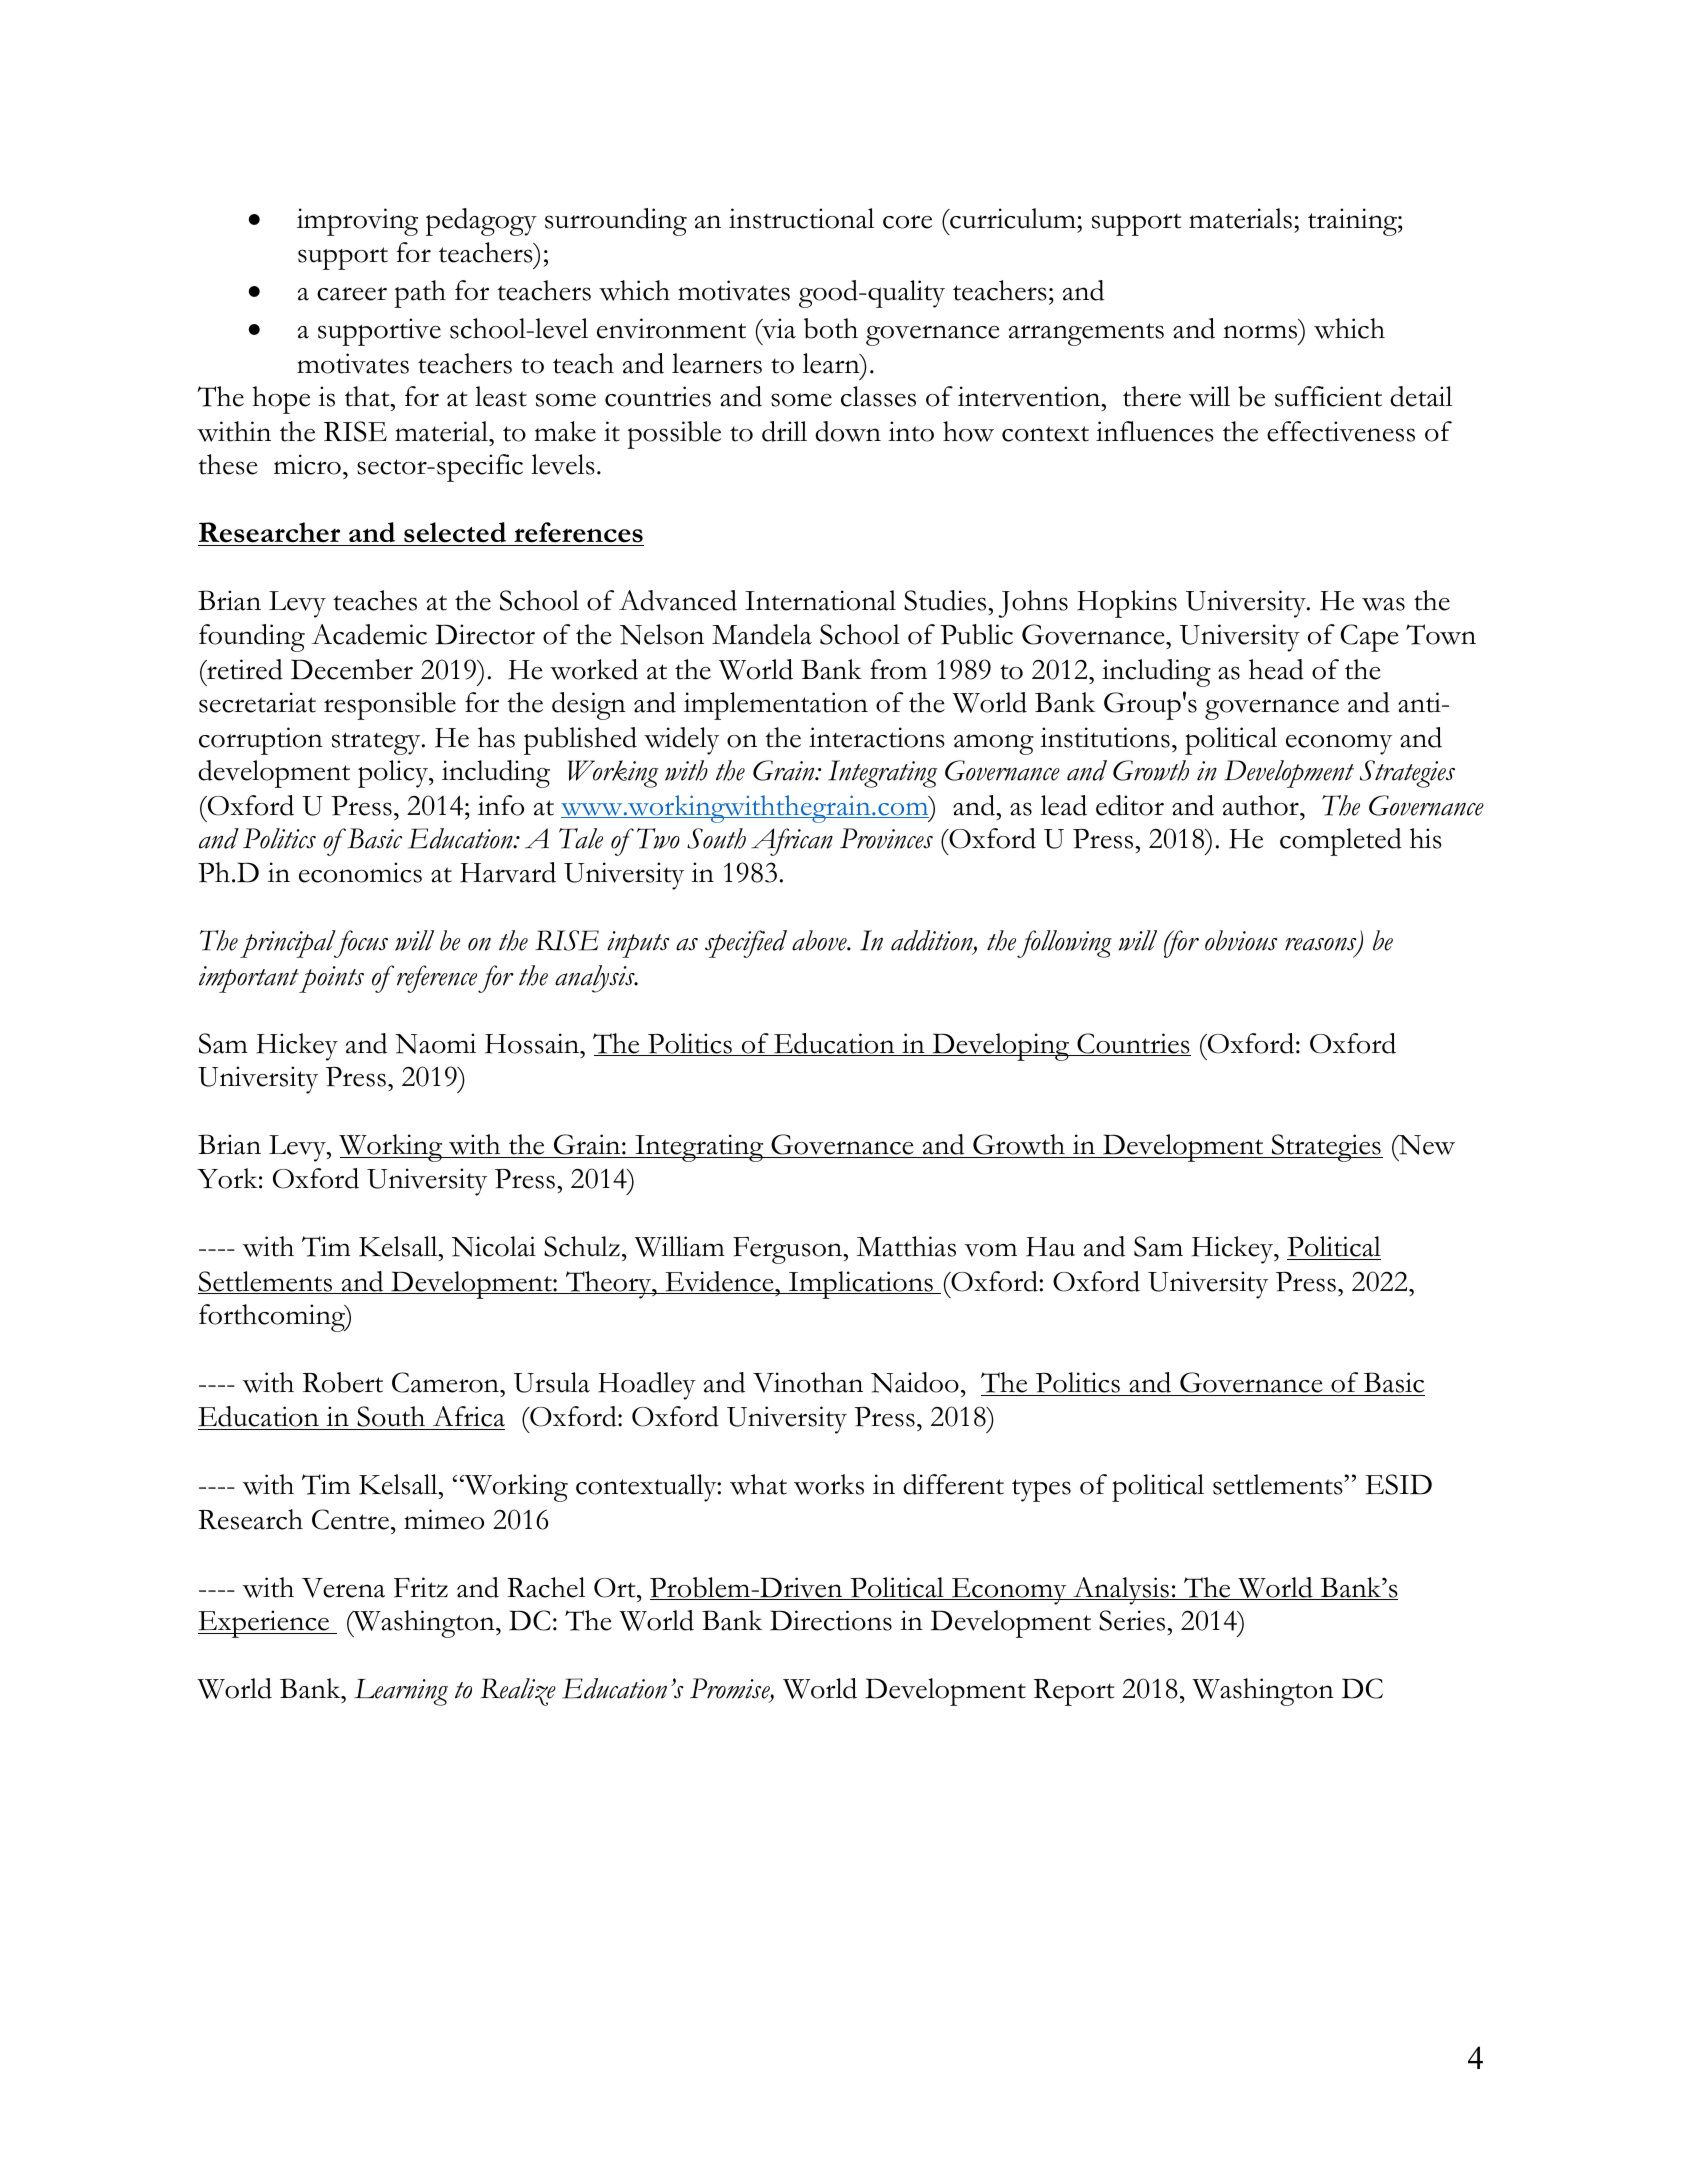 This document has height=2176, width=1682. Describe the element at coordinates (1260, 332) in the document. I see `norms` at that location.
